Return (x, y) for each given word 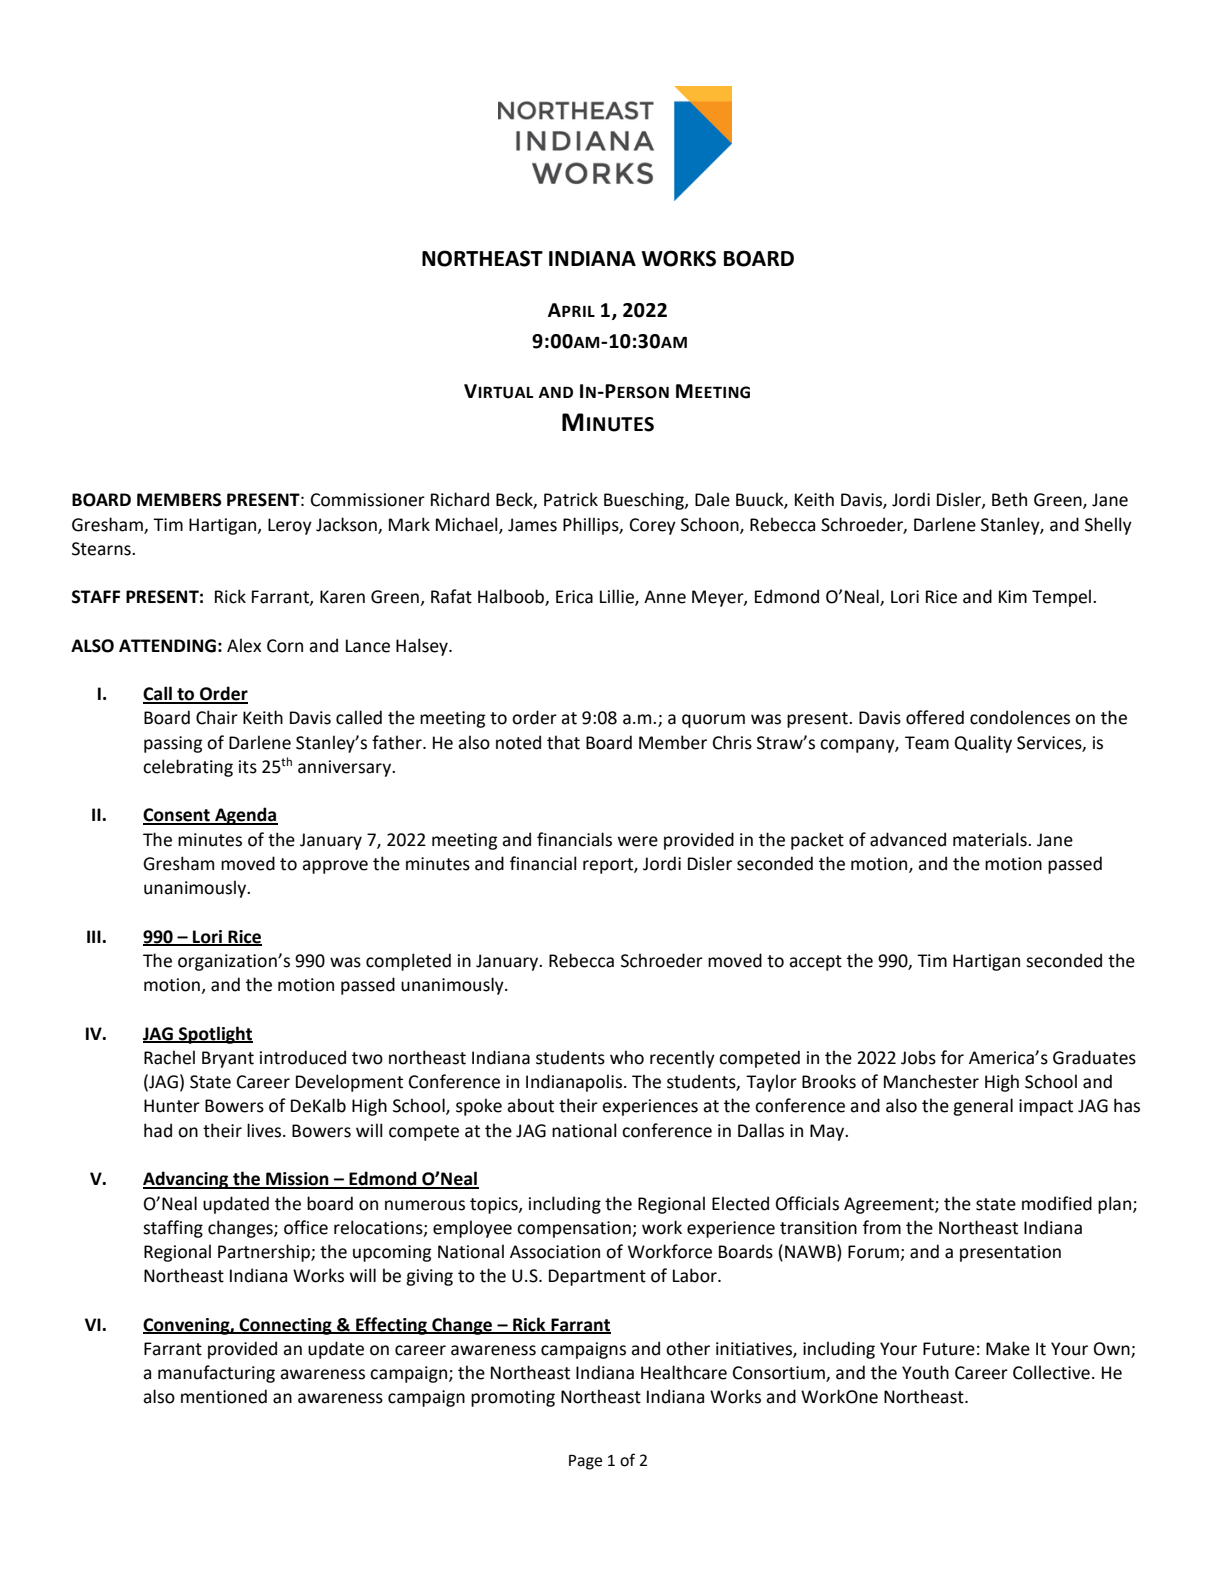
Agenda (245, 816)
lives (265, 1130)
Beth (1009, 499)
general (983, 1107)
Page (585, 1462)
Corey (653, 526)
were (638, 841)
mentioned (224, 1396)
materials (991, 839)
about (530, 1105)
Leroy (290, 526)
